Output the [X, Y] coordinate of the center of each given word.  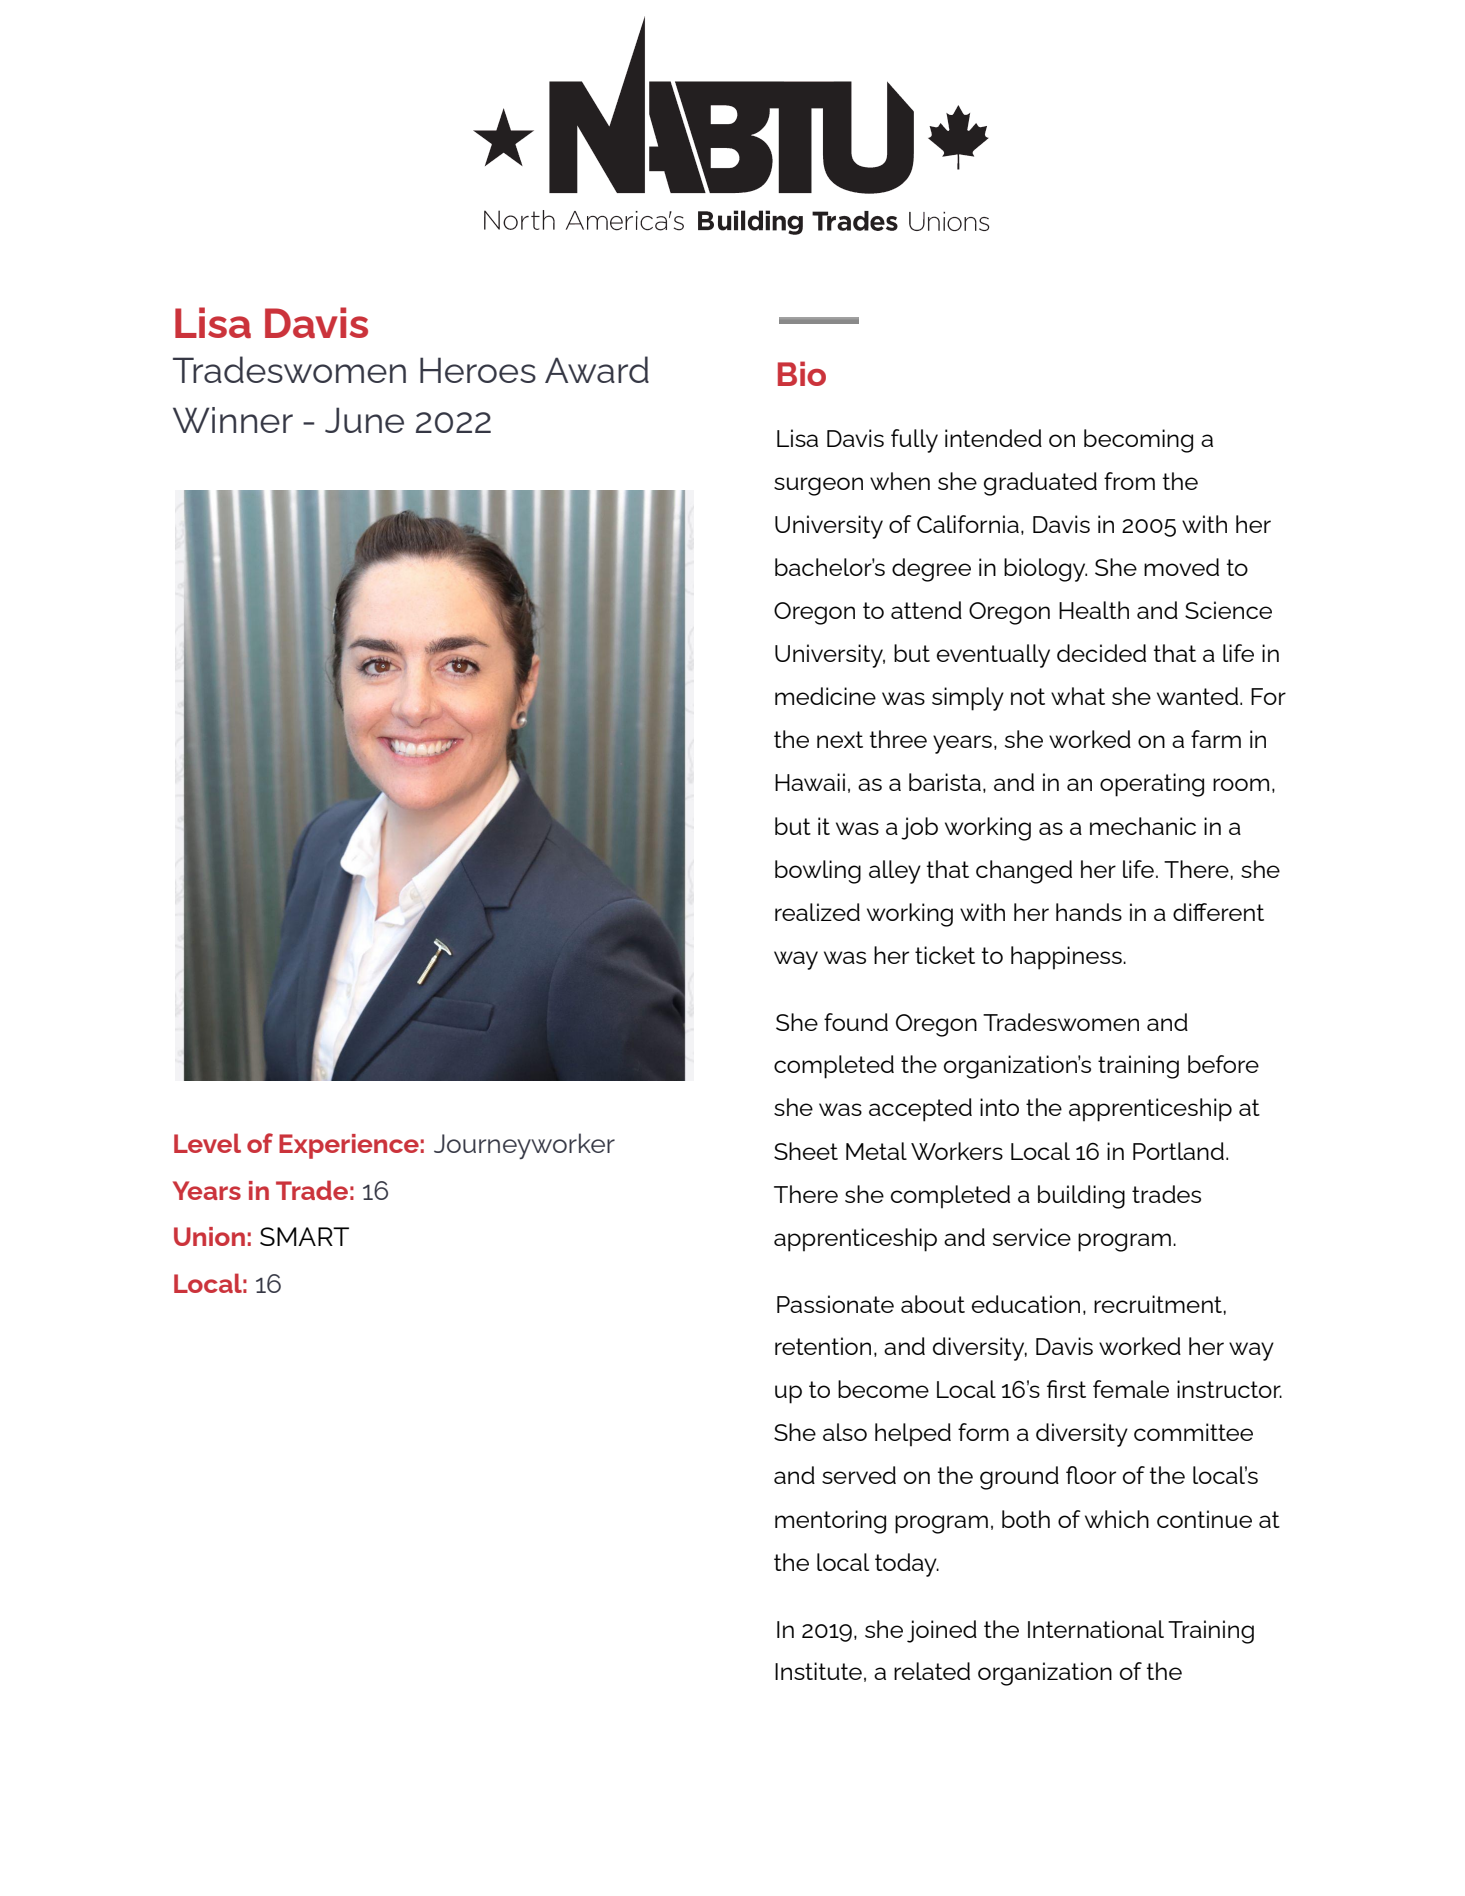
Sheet [806, 1151]
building [1081, 1197]
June [364, 420]
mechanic [1143, 826]
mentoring [830, 1522]
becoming [1138, 441]
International [1096, 1629]
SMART [304, 1236]
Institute [818, 1671]
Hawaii [810, 782]
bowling [818, 872]
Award [597, 369]
